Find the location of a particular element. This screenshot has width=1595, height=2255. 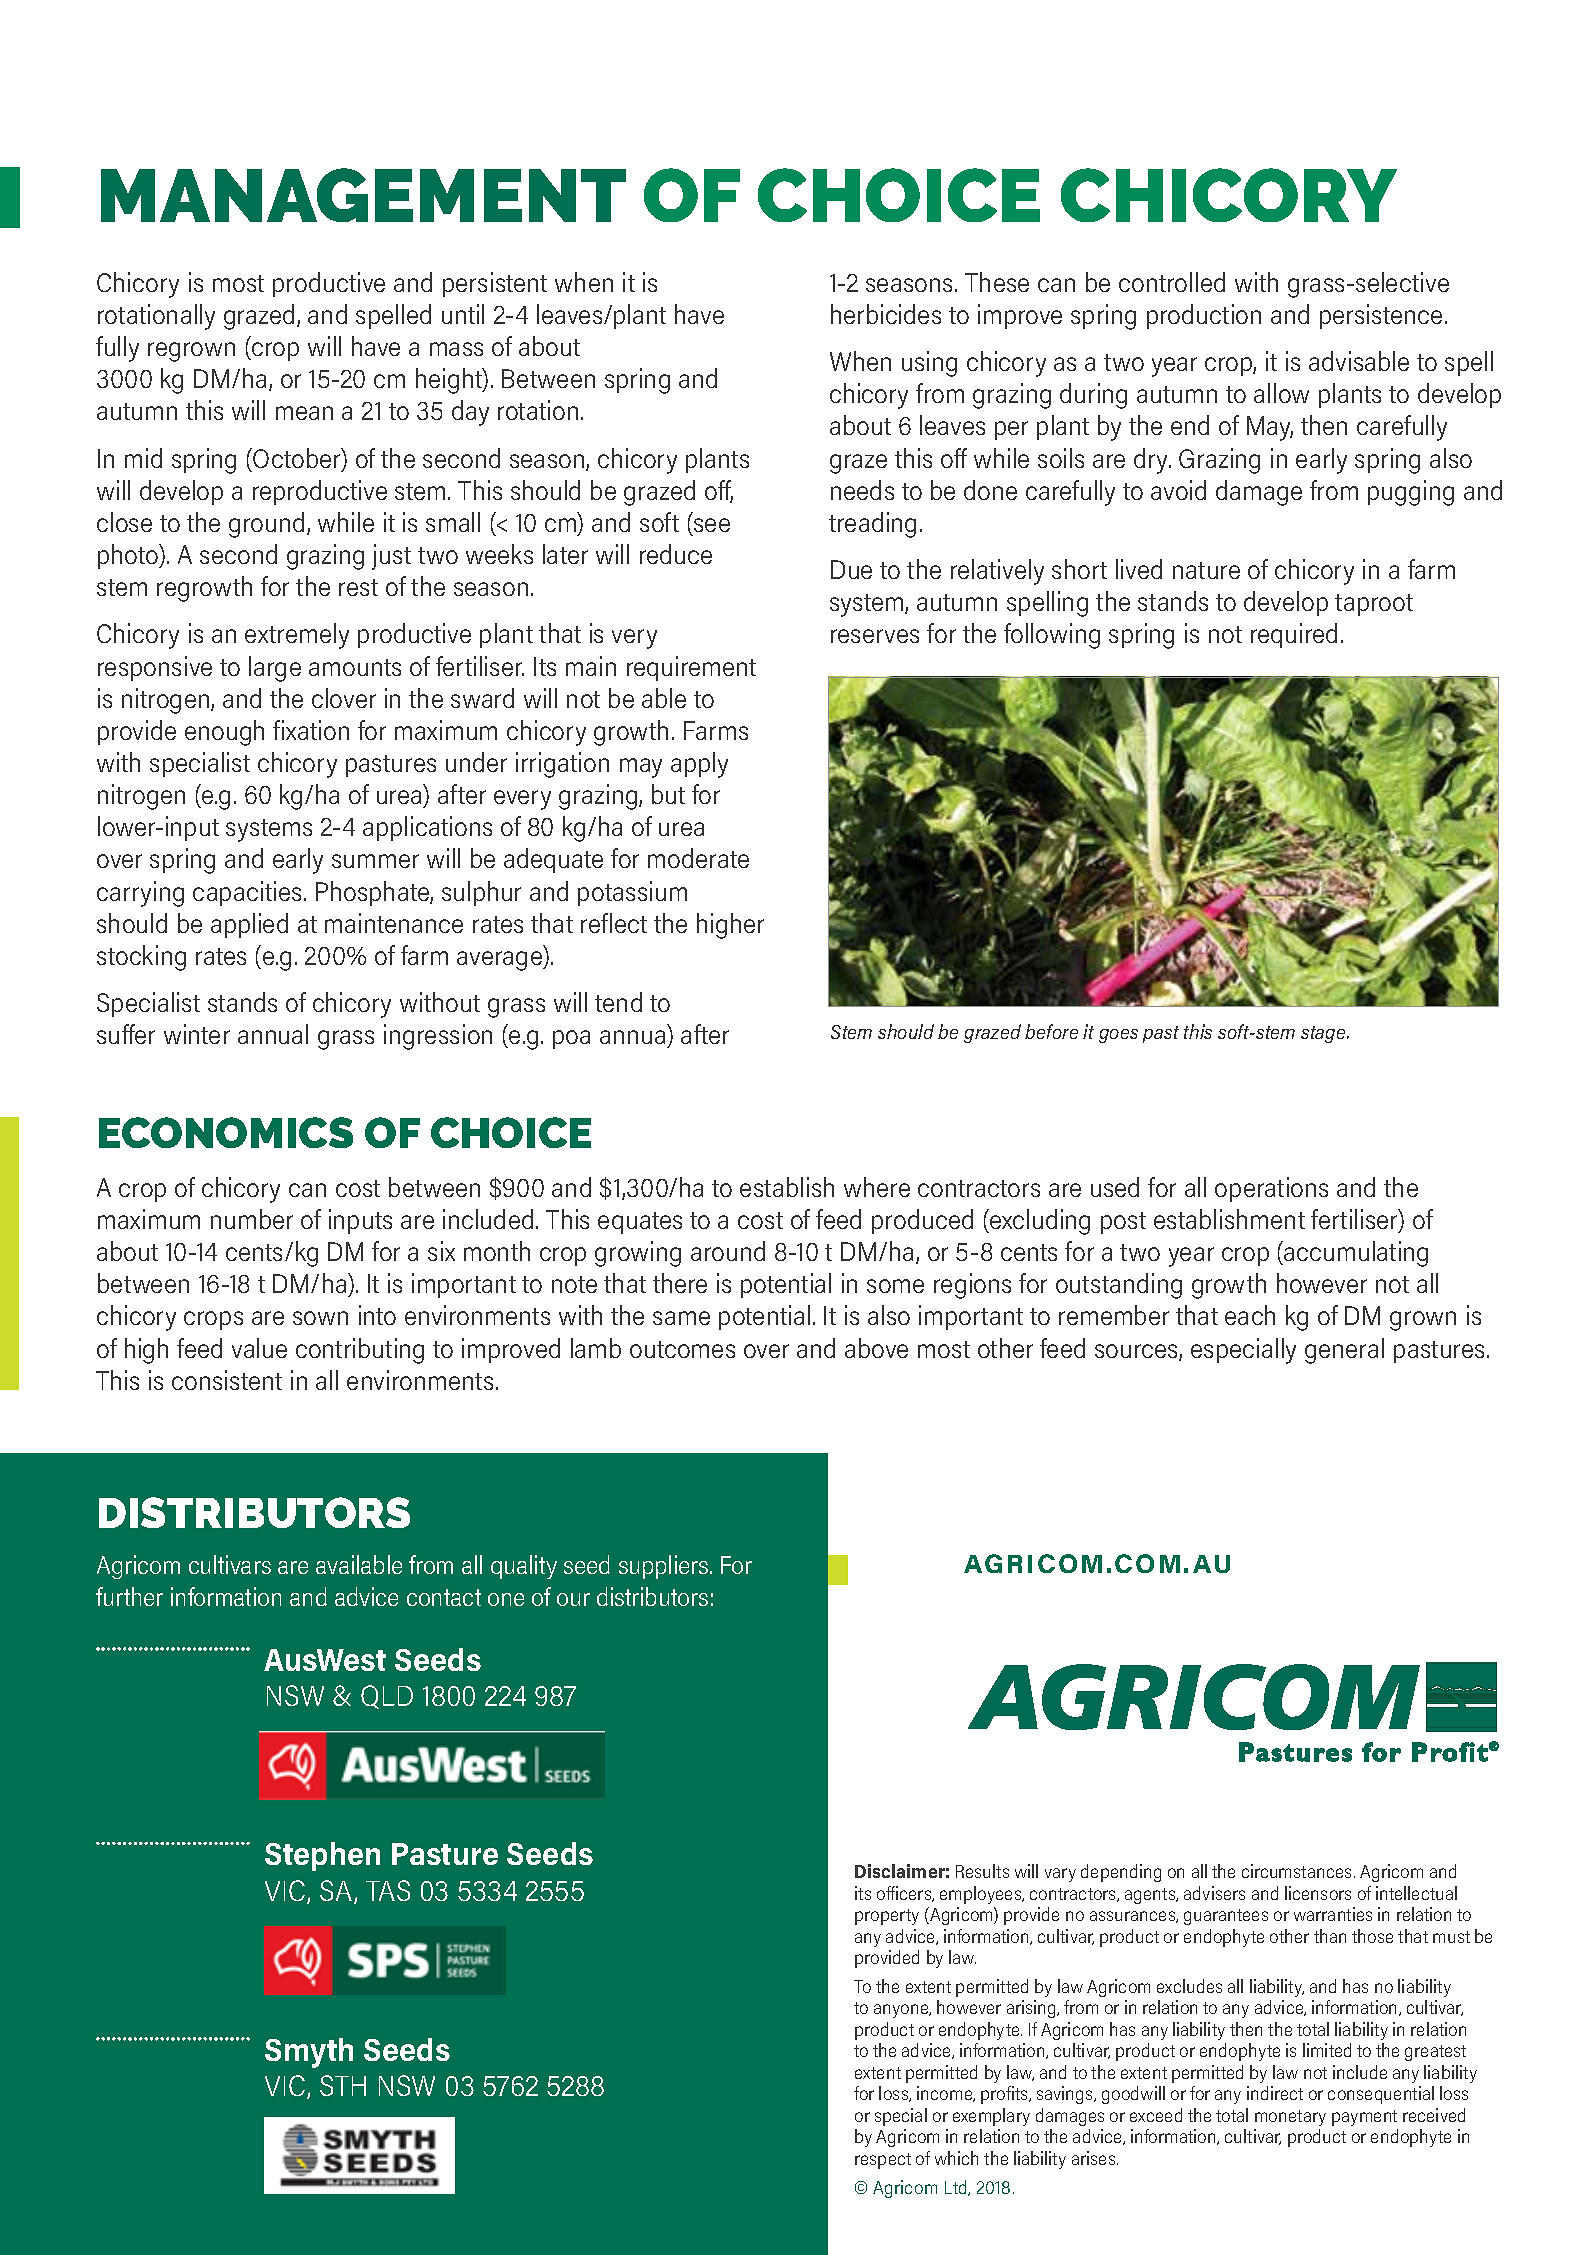

respect is located at coordinates (883, 2161).
